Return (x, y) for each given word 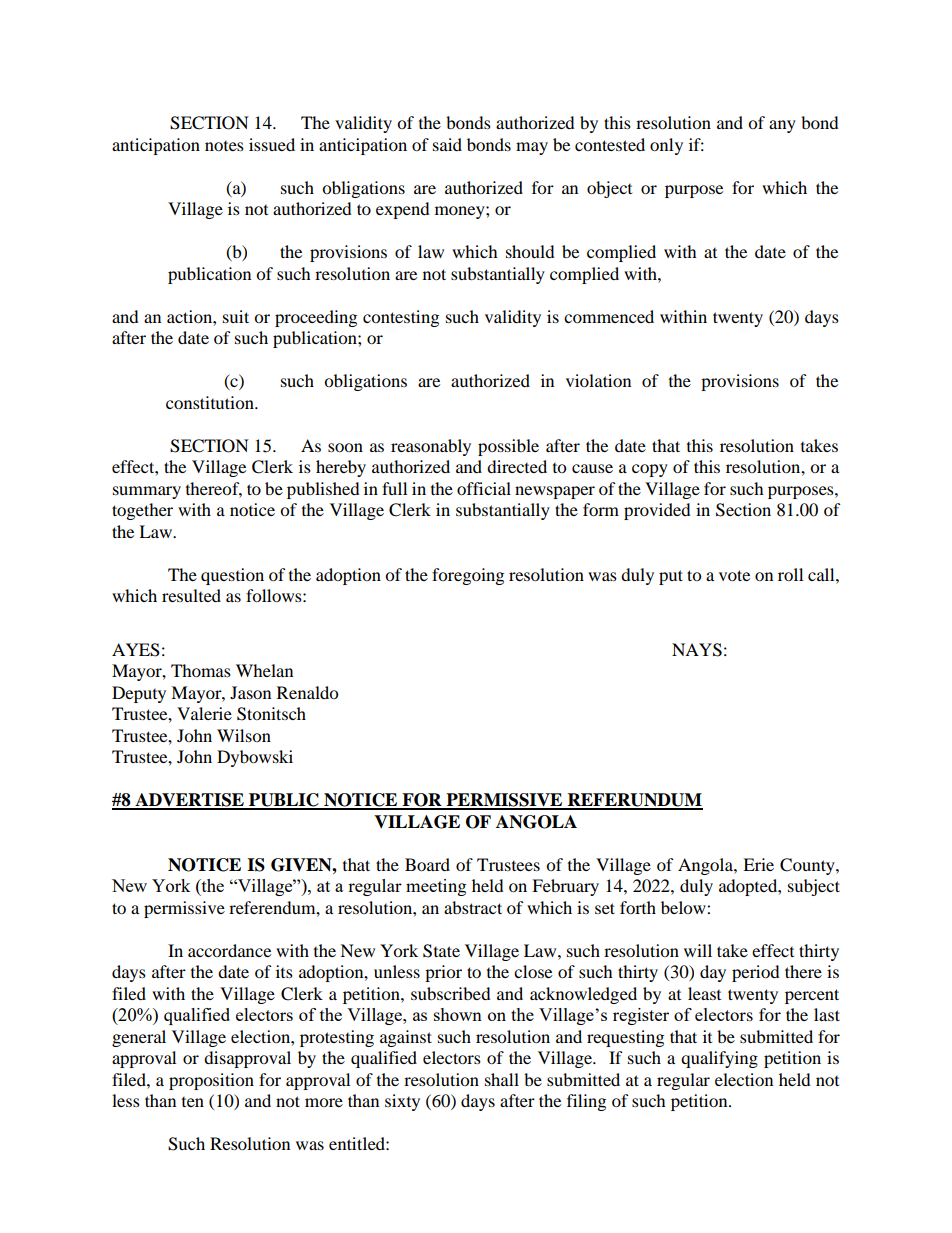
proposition (211, 1081)
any (782, 126)
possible (508, 447)
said (447, 144)
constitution (211, 402)
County (808, 866)
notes (224, 146)
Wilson (244, 735)
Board (427, 864)
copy (650, 470)
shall (502, 1079)
